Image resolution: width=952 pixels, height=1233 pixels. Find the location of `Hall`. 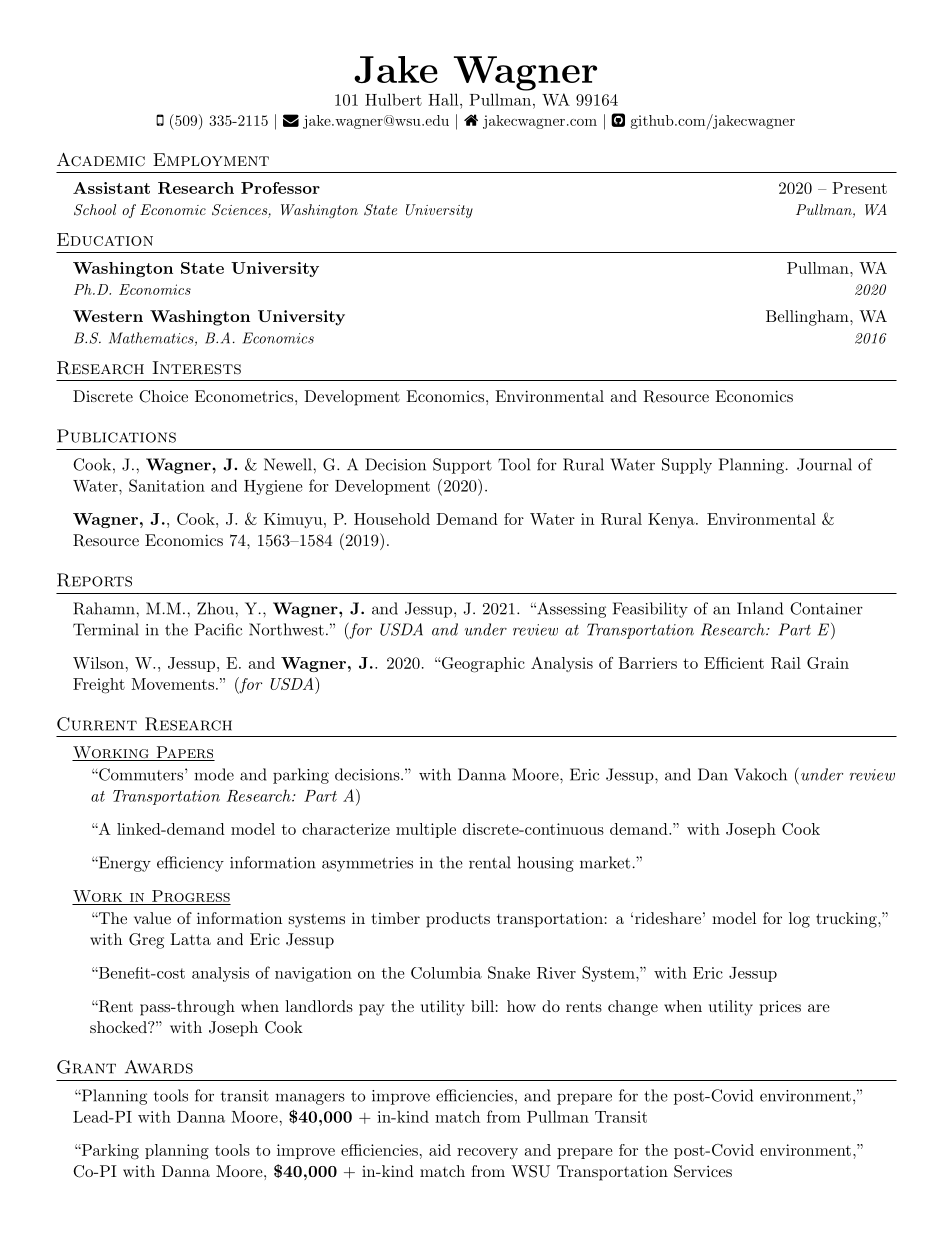

Hall is located at coordinates (444, 99).
